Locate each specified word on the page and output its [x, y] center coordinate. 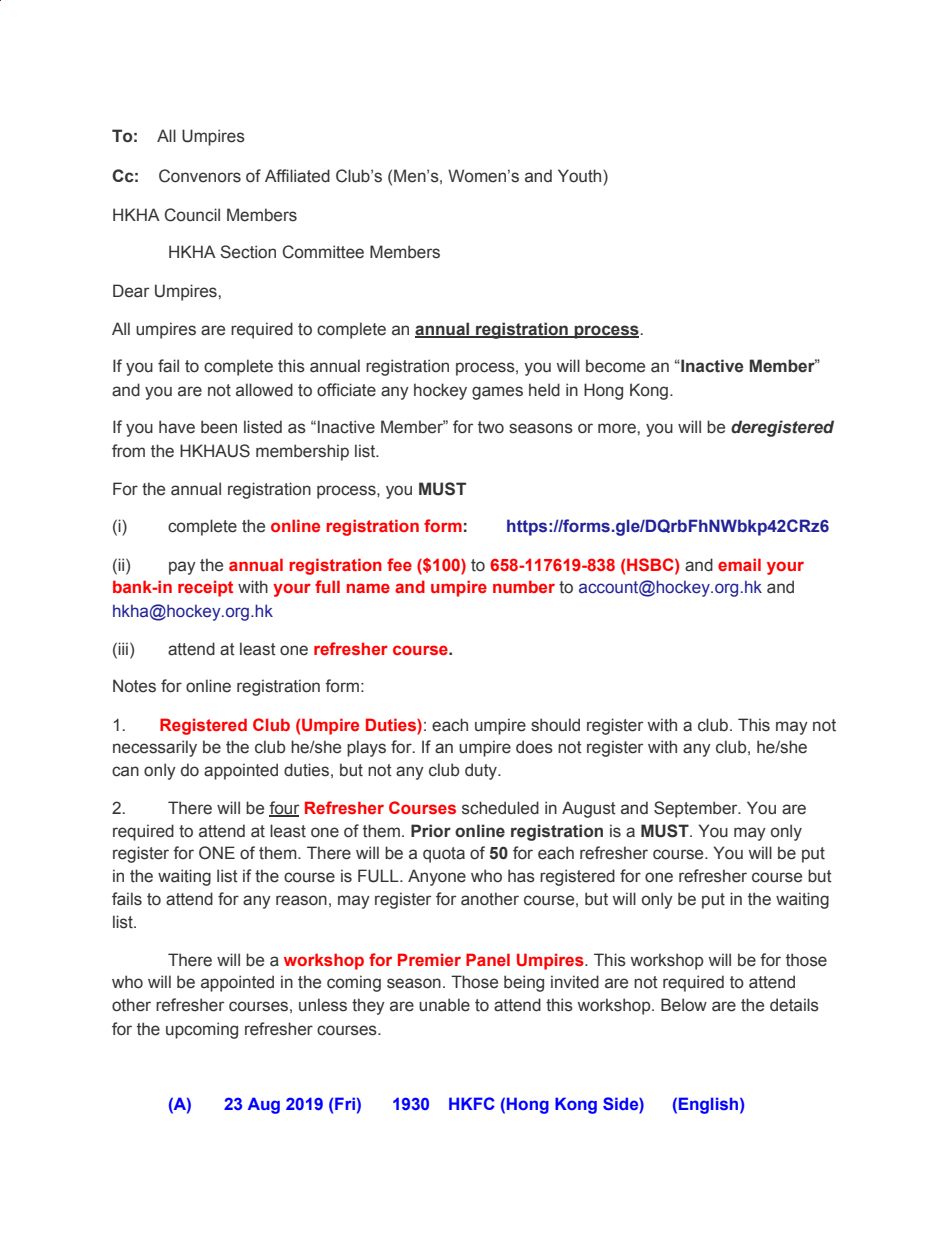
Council [192, 215]
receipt [205, 588]
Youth [581, 176]
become [615, 366]
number [524, 586]
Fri [345, 1103]
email [739, 564]
